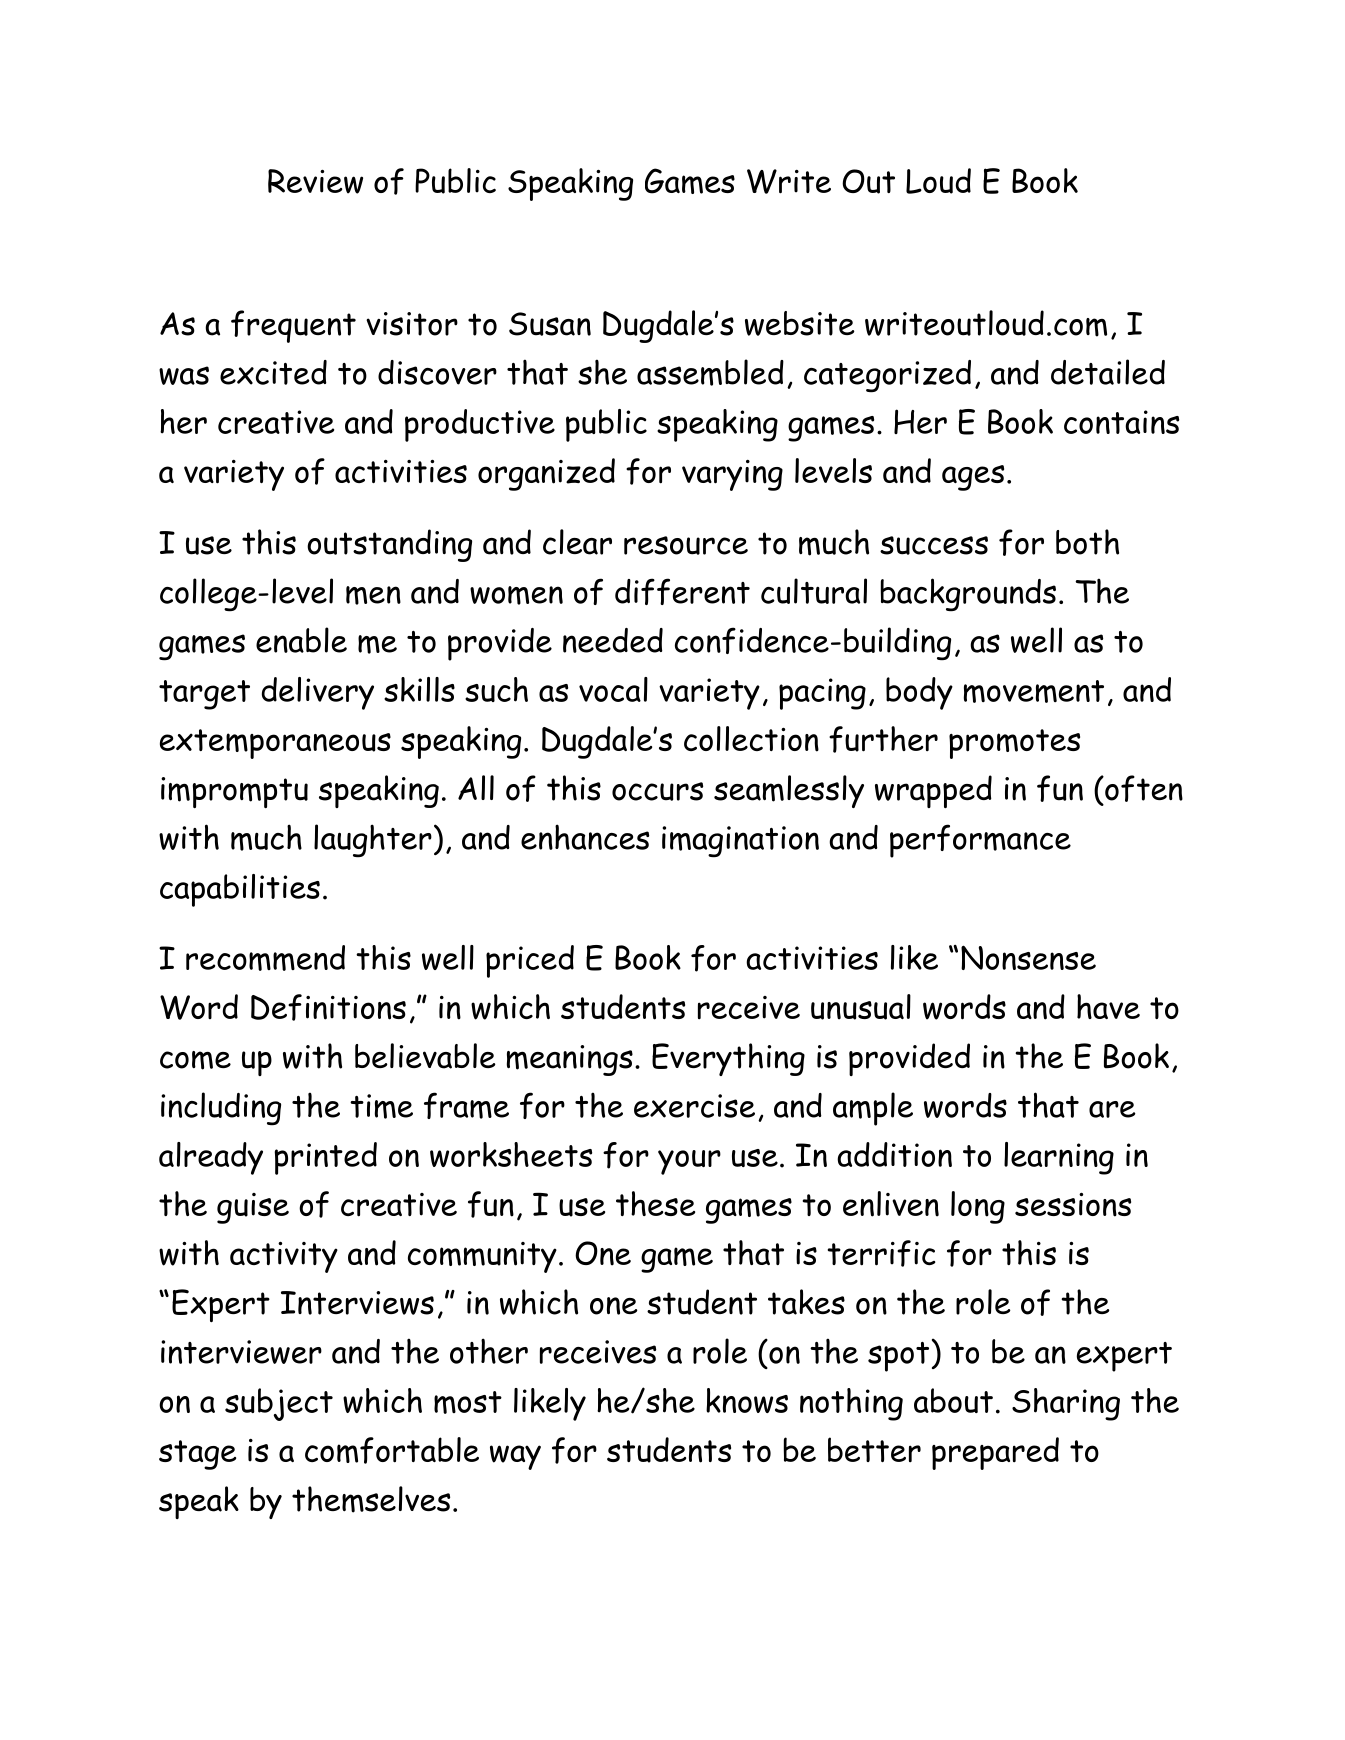 The image size is (1345, 1740). I want to click on performance, so click(980, 841).
